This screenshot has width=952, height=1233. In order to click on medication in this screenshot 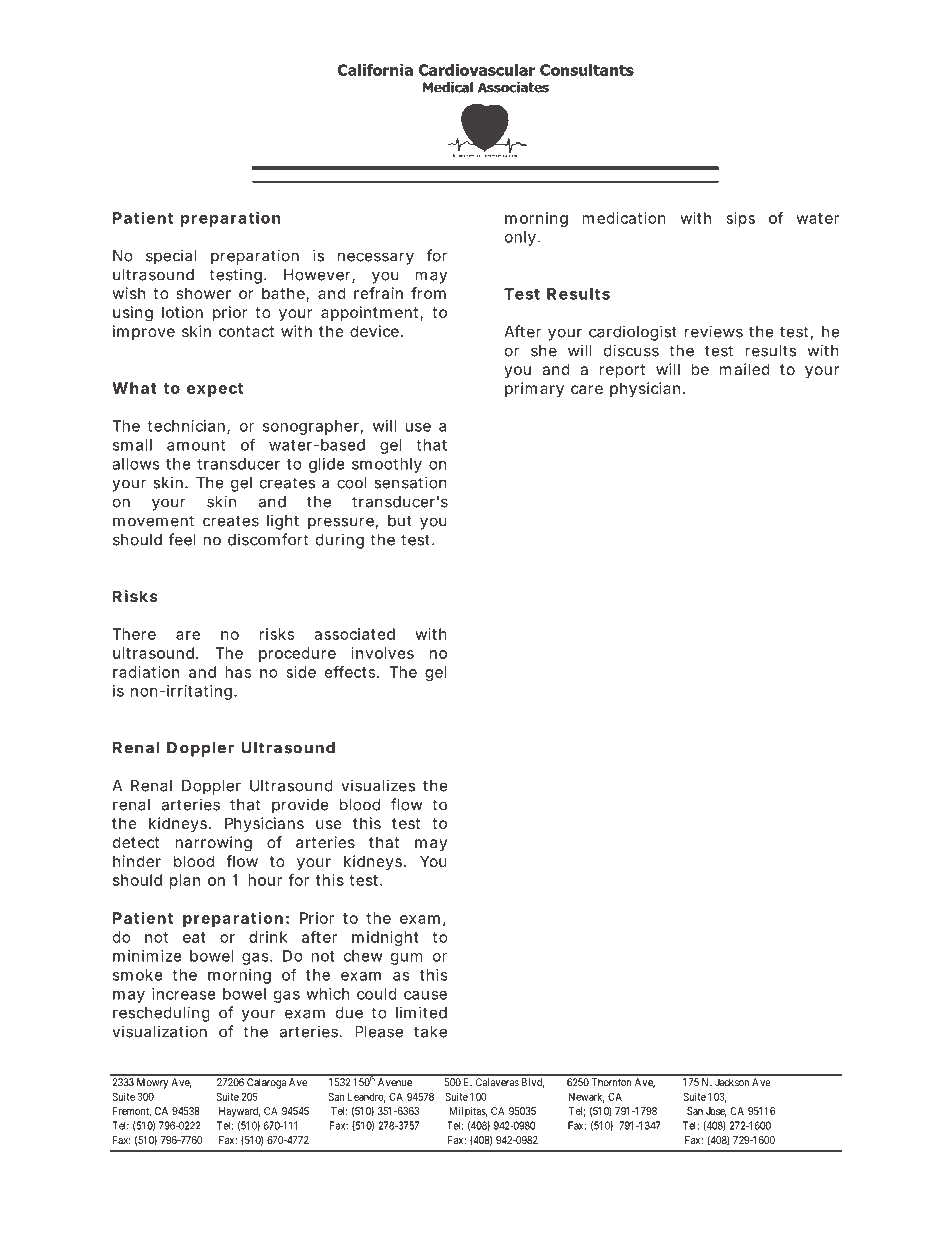, I will do `click(624, 218)`.
